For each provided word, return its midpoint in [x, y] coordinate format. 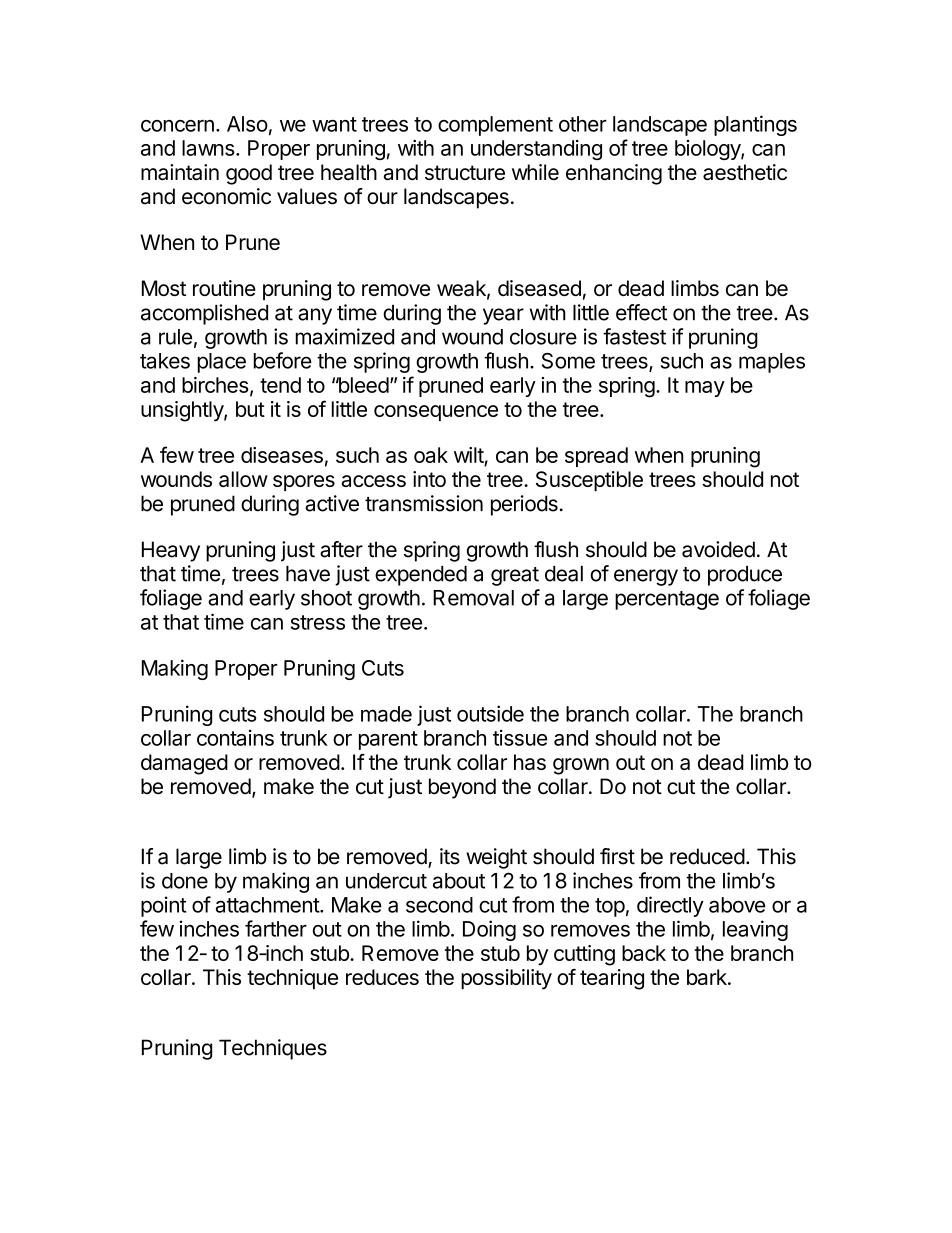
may [705, 389]
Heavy [171, 551]
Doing [489, 930]
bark [708, 977]
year [503, 316]
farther [276, 928]
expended [421, 576]
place [222, 363]
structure [465, 172]
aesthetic [745, 172]
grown [581, 766]
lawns [208, 148]
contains [235, 738]
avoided [718, 549]
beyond [462, 788]
